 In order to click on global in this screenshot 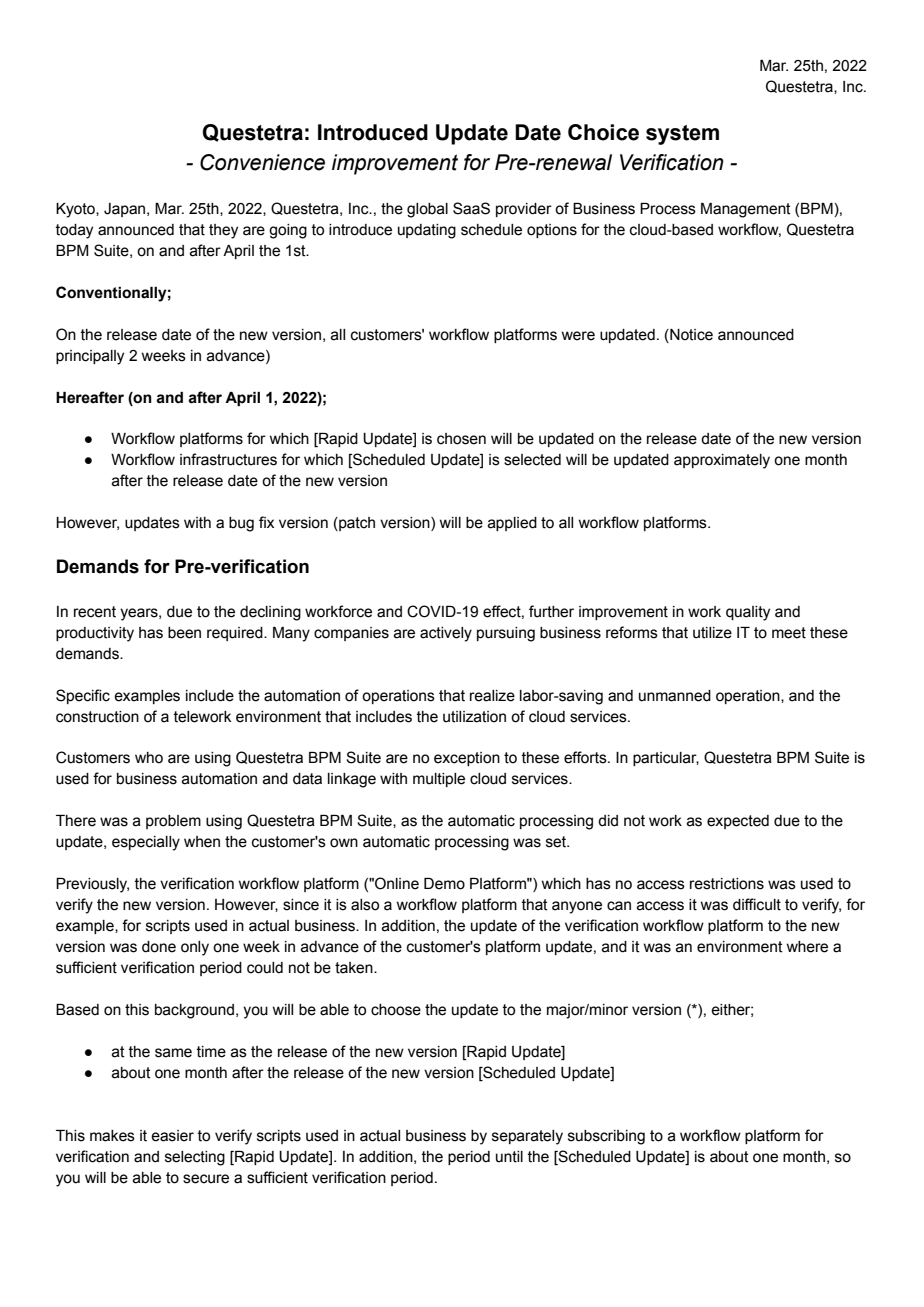, I will do `click(427, 210)`.
